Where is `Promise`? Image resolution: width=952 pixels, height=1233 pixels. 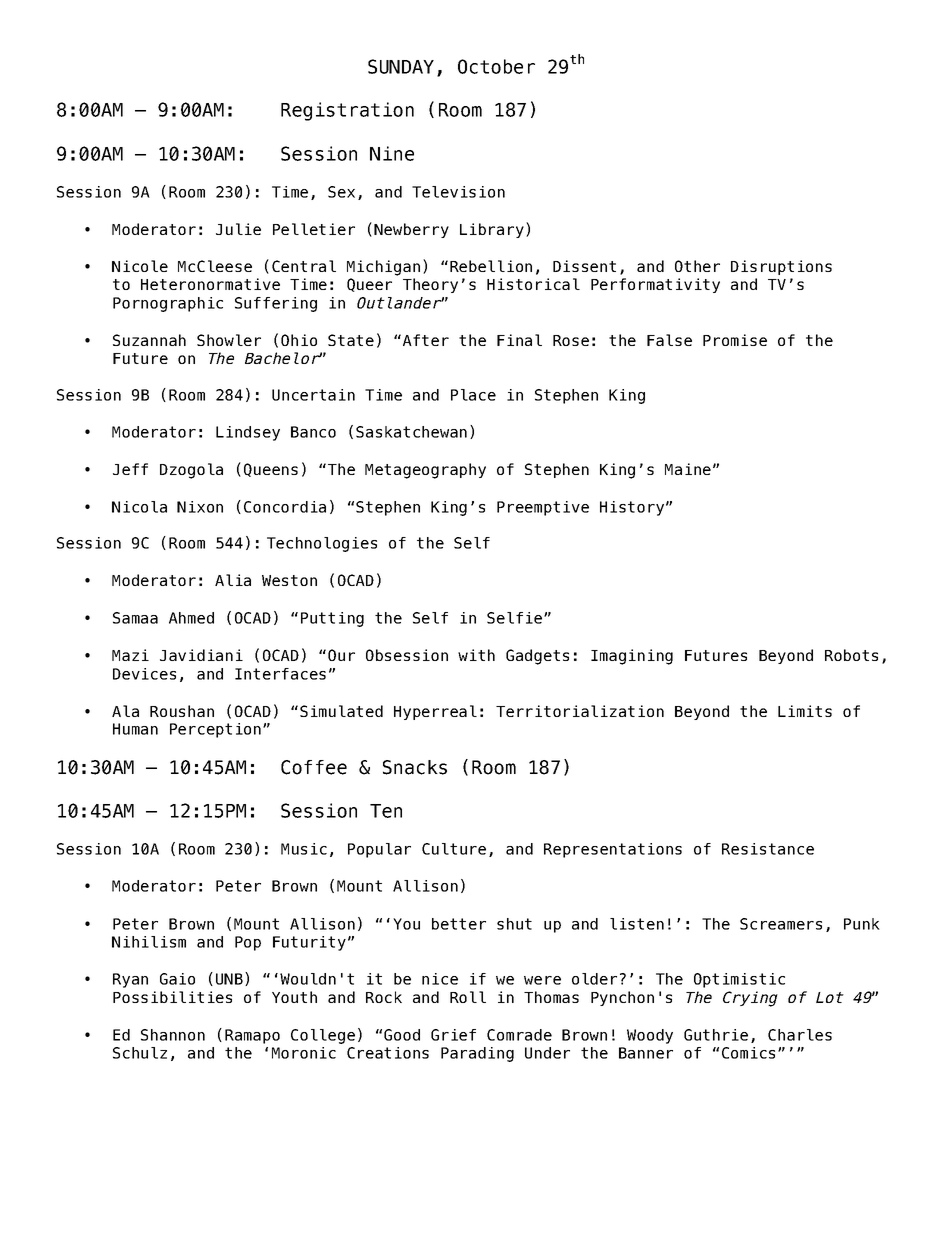
Promise is located at coordinates (735, 340).
